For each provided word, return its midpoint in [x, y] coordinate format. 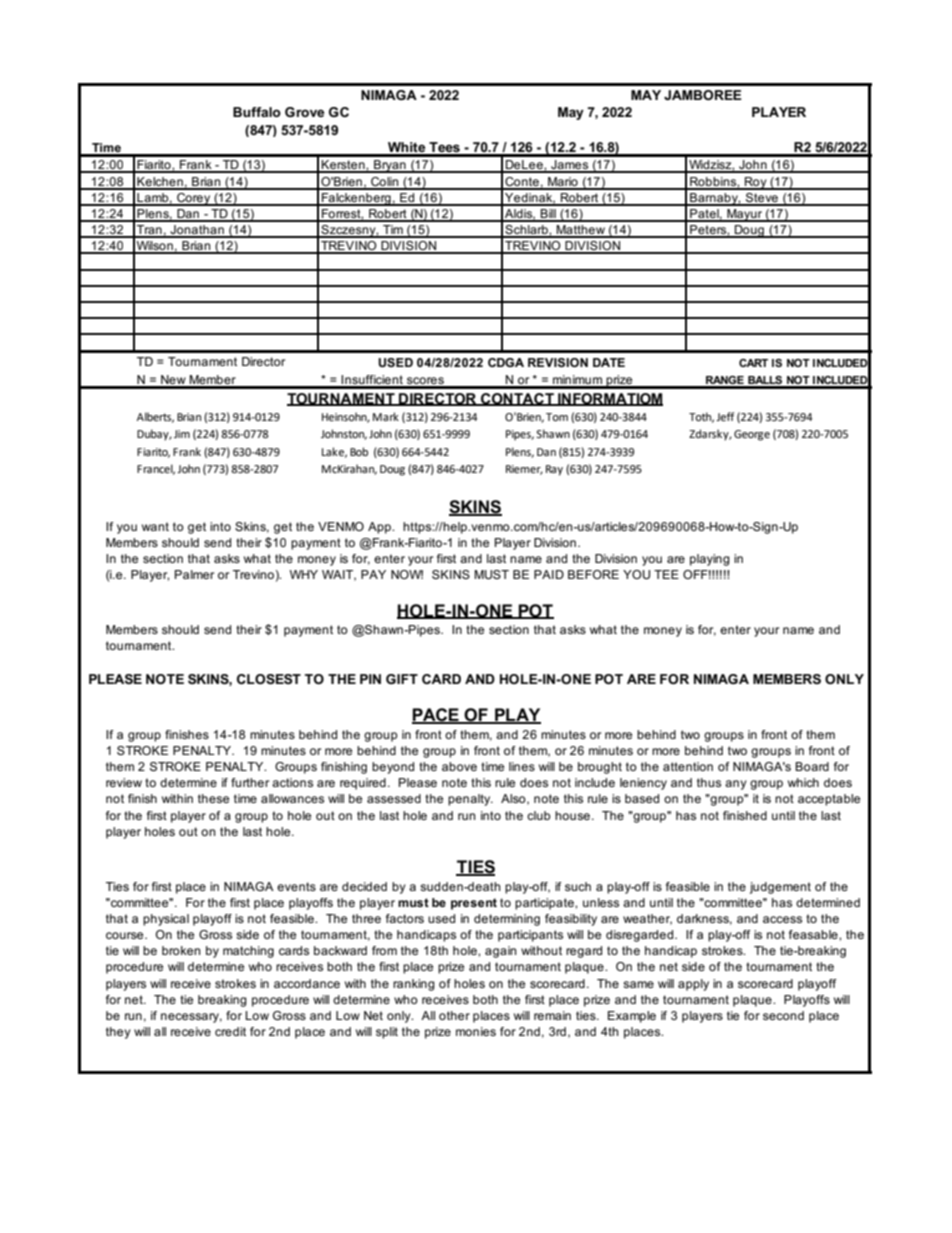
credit [230, 1031]
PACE [436, 716]
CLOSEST [269, 679]
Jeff [725, 416]
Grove [304, 112]
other [454, 1015]
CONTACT [517, 399]
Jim [182, 434]
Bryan [390, 166]
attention [688, 766]
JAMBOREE [703, 95]
